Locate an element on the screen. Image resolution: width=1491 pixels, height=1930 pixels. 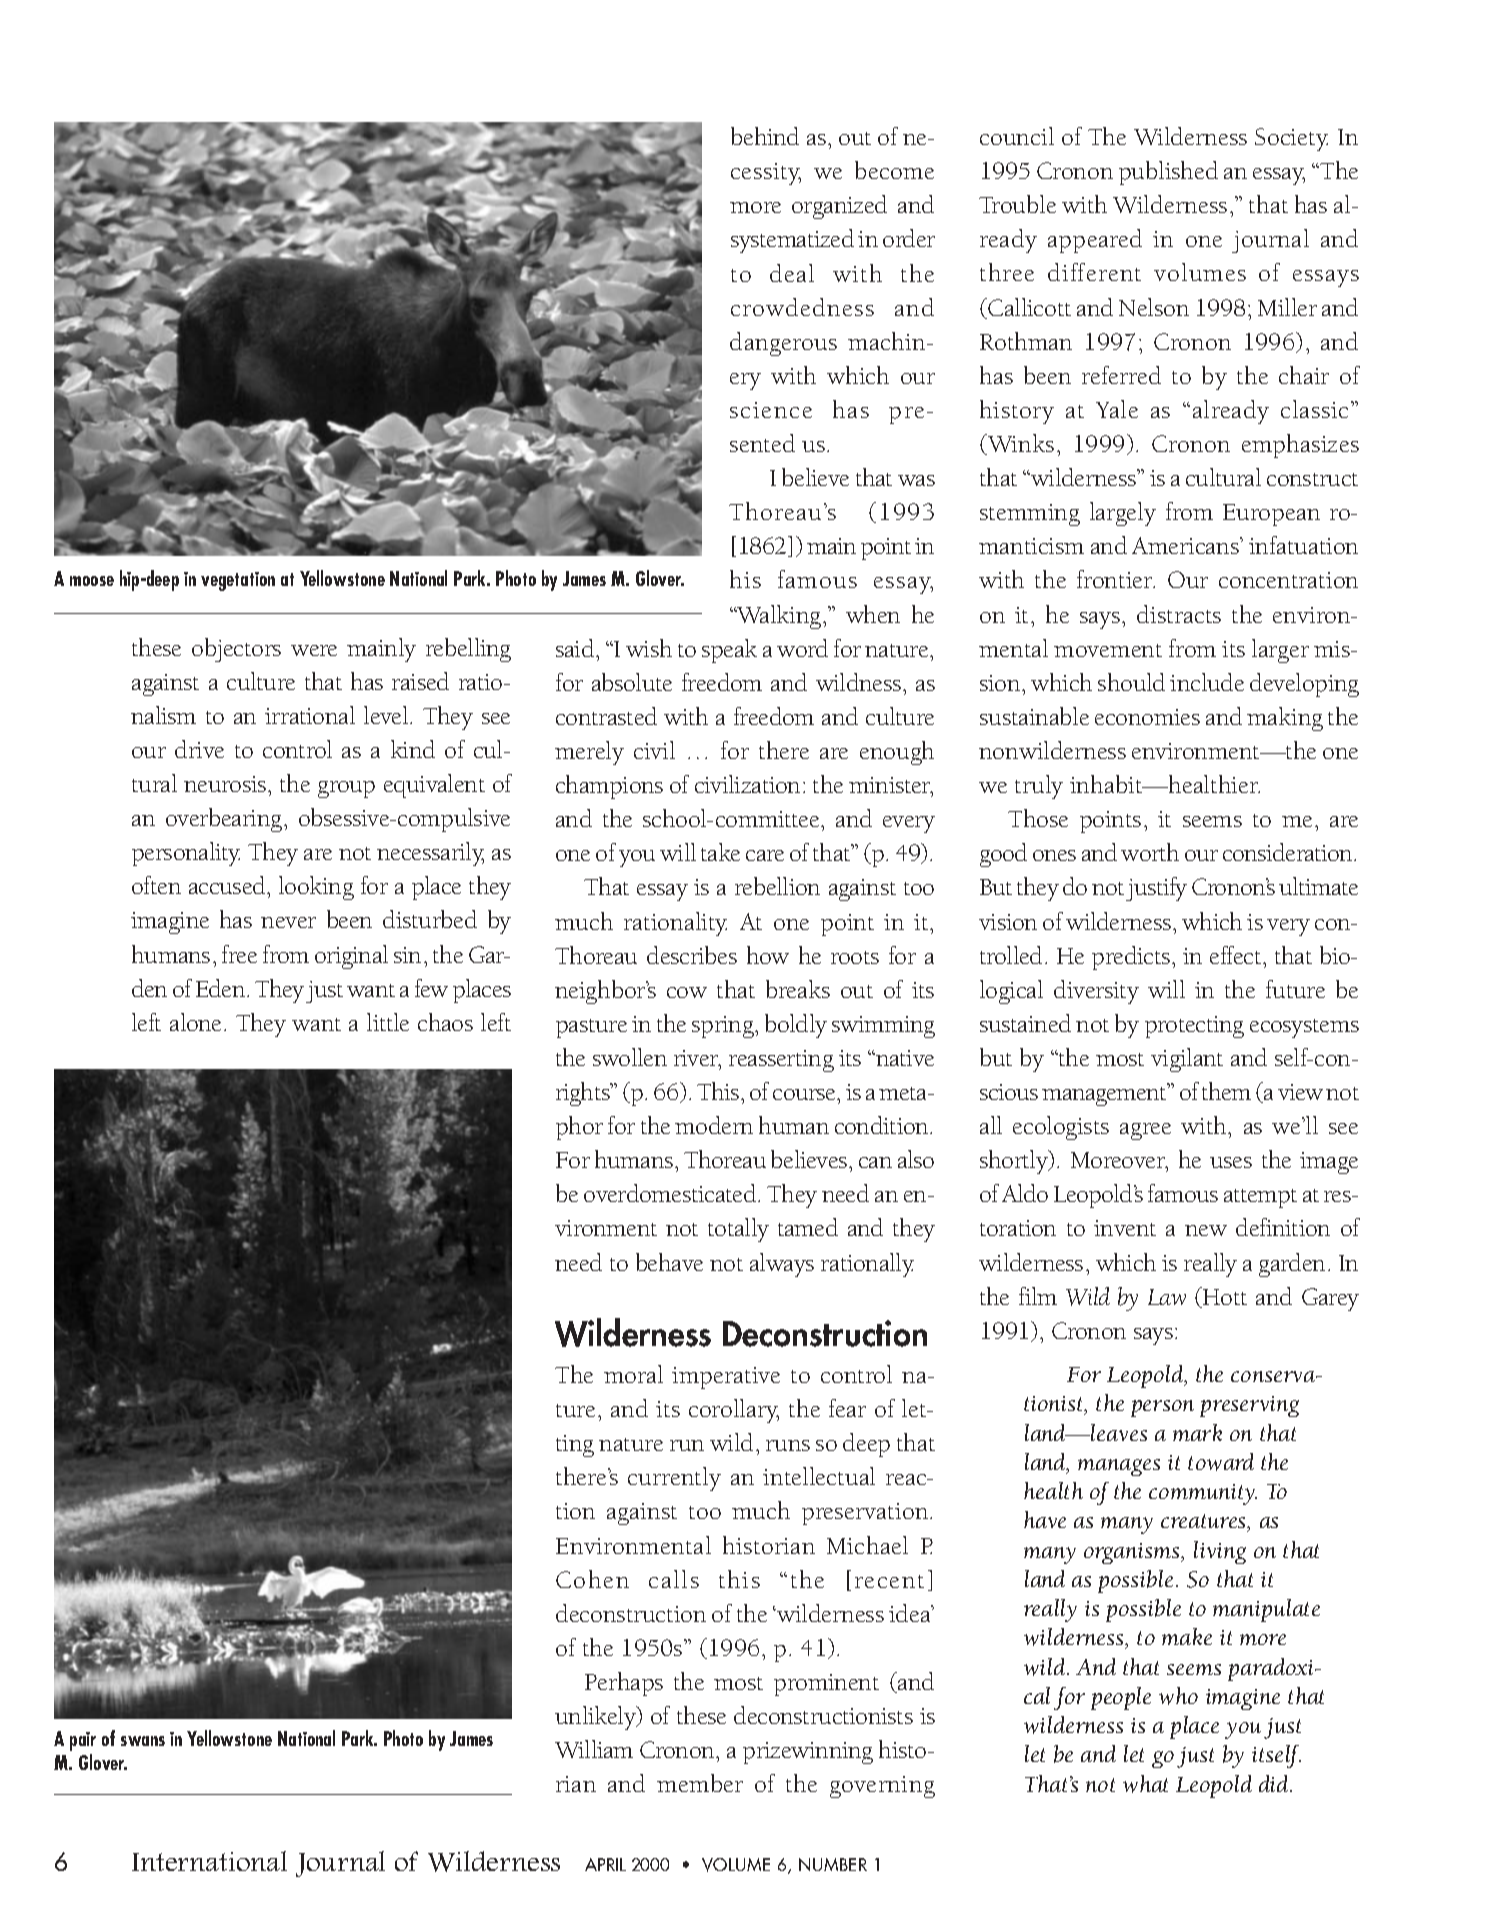
swans is located at coordinates (143, 1741).
